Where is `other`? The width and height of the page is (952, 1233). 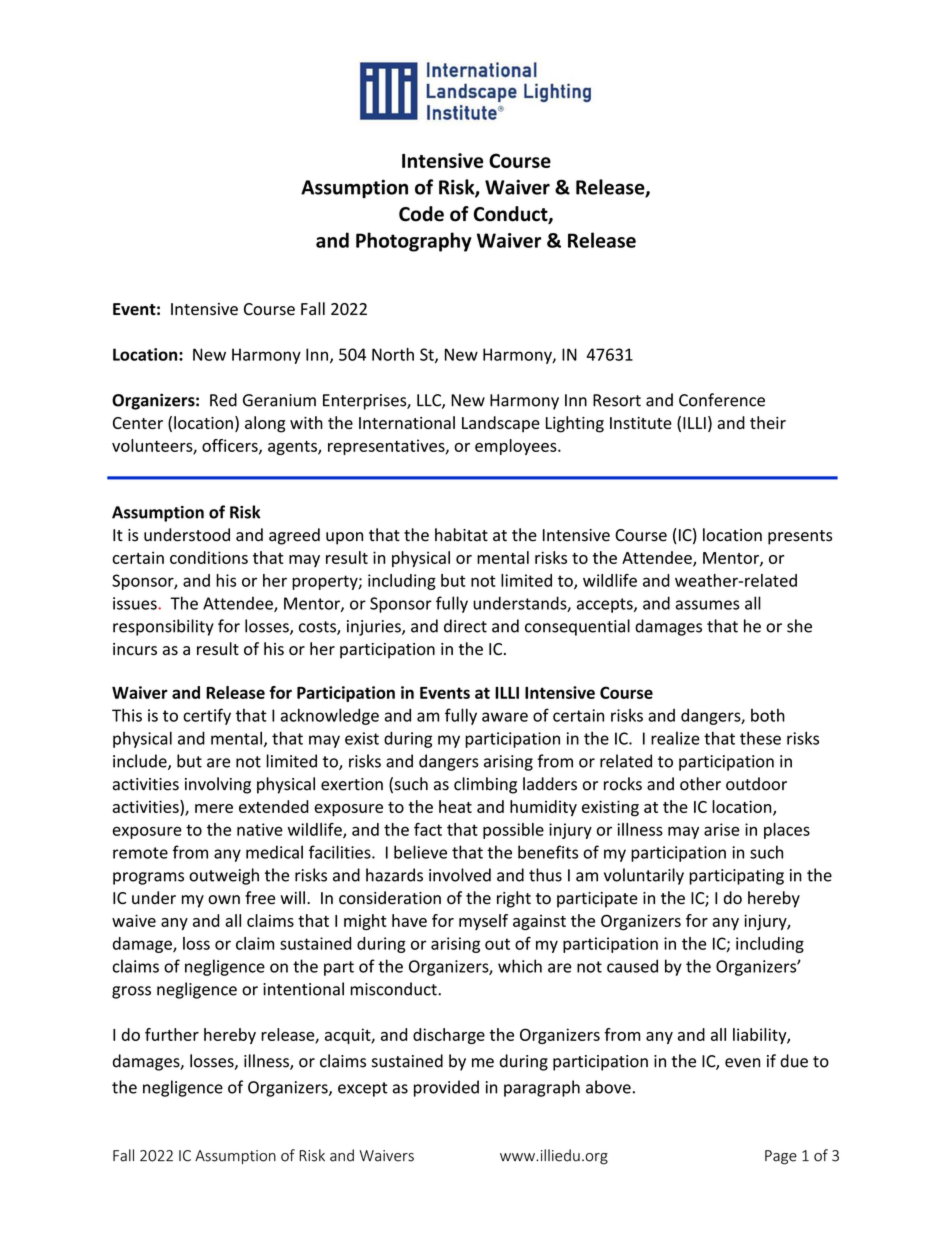
other is located at coordinates (700, 784).
